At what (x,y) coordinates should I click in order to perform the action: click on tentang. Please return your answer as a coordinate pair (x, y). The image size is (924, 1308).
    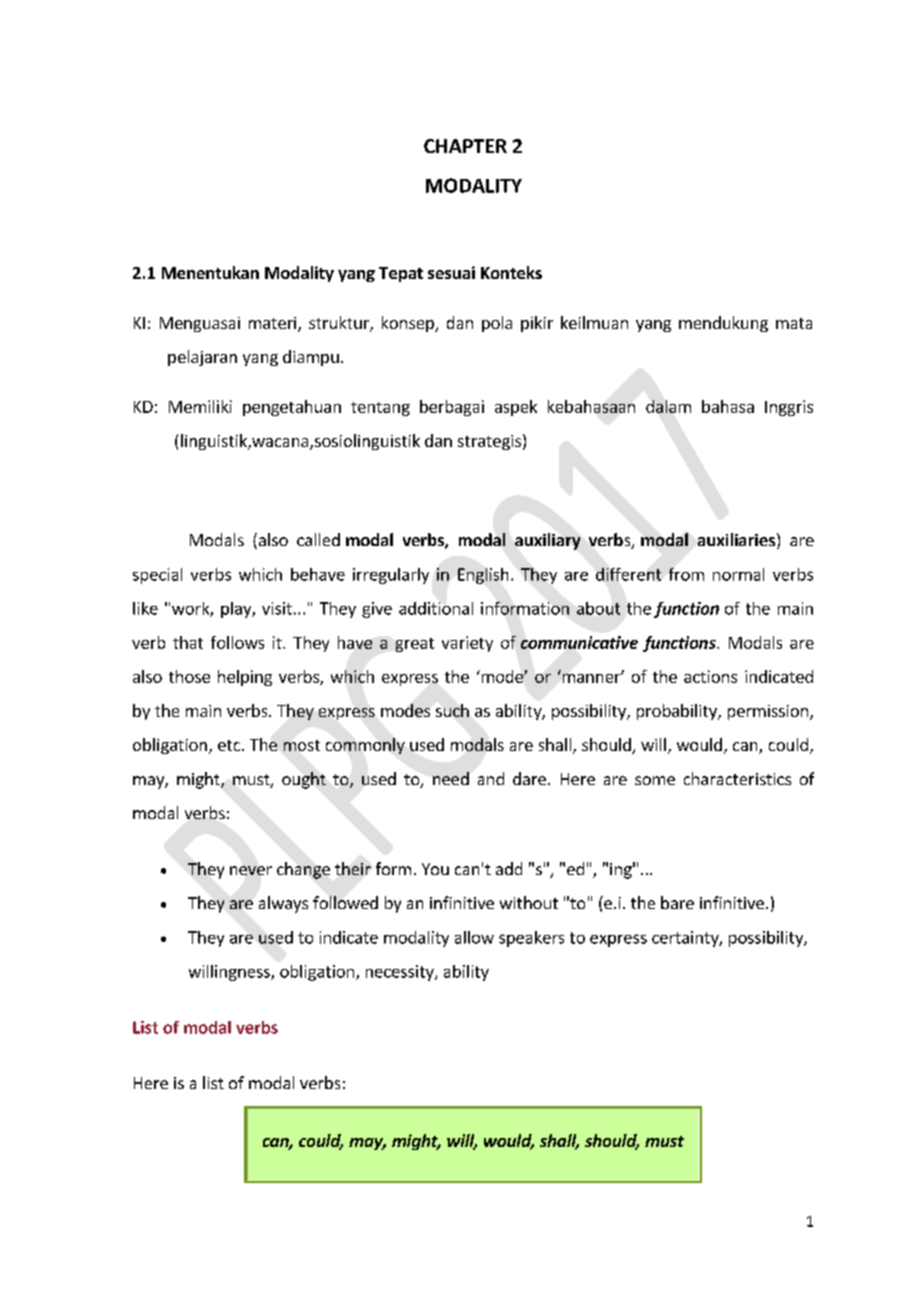
    Looking at the image, I should click on (380, 409).
